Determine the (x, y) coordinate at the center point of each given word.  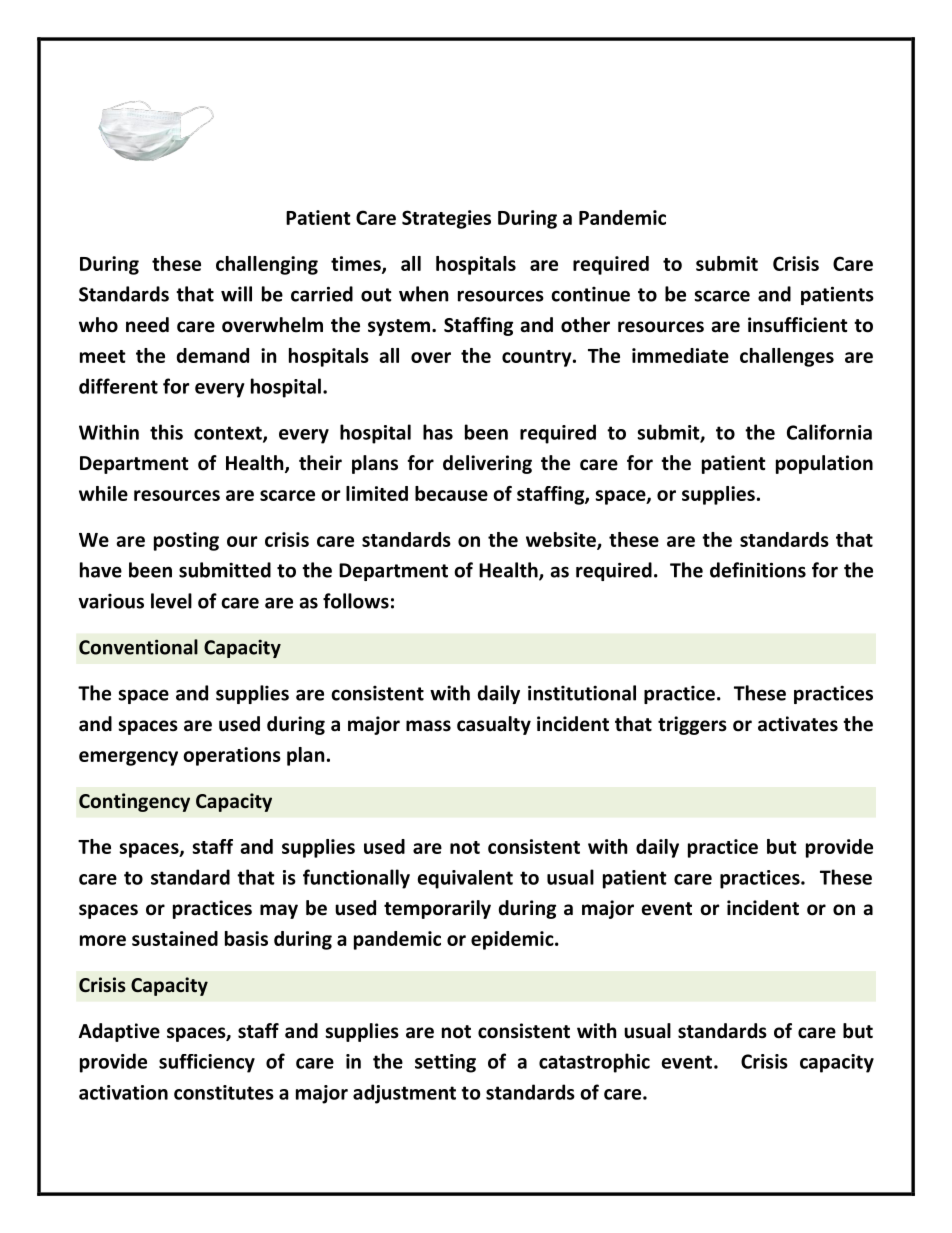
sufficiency (207, 1063)
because (451, 493)
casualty (494, 725)
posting (186, 541)
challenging (267, 265)
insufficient (798, 325)
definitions (758, 570)
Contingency (134, 802)
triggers (692, 725)
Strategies (446, 219)
